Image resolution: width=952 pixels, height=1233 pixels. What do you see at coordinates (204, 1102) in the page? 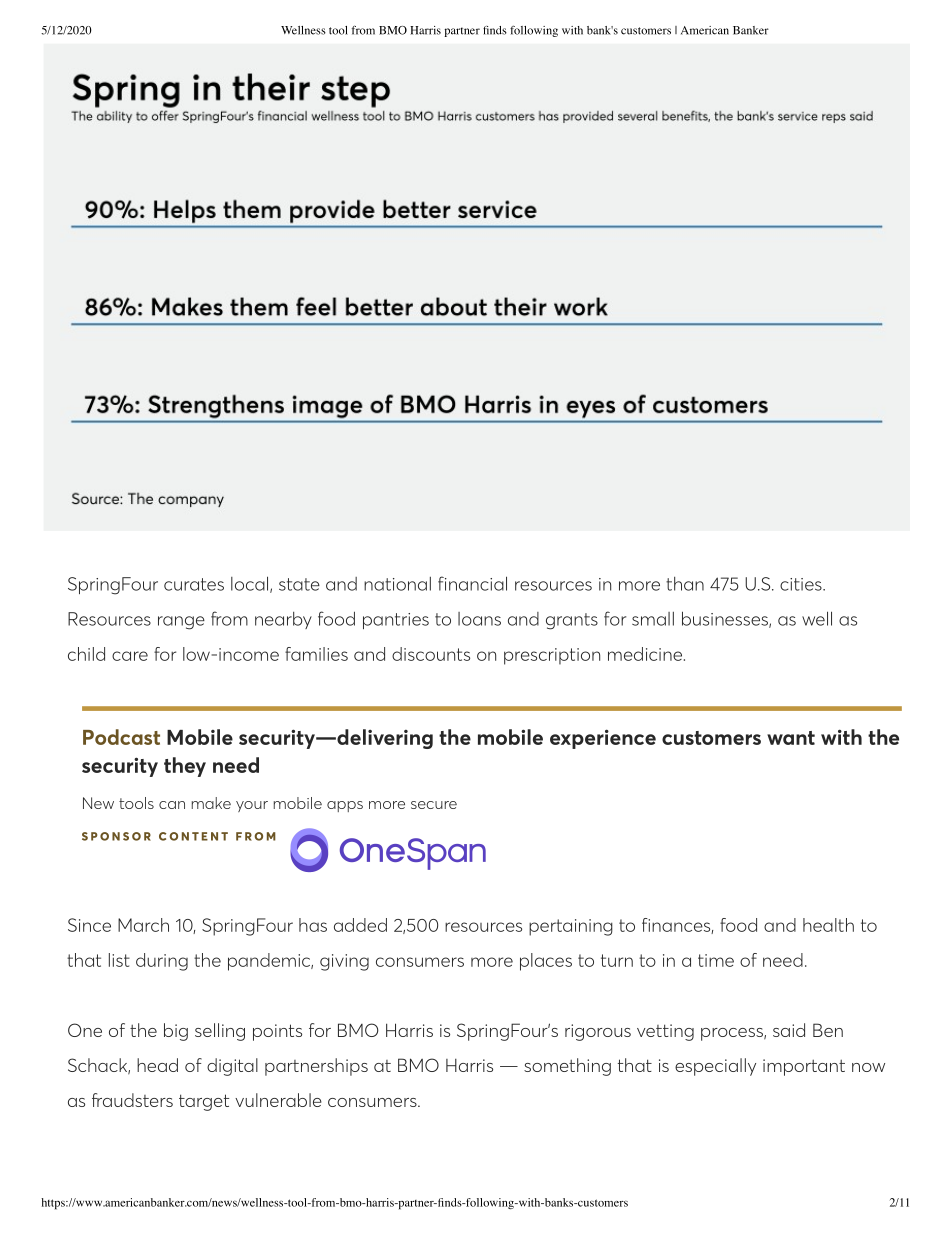
I see `target` at bounding box center [204, 1102].
